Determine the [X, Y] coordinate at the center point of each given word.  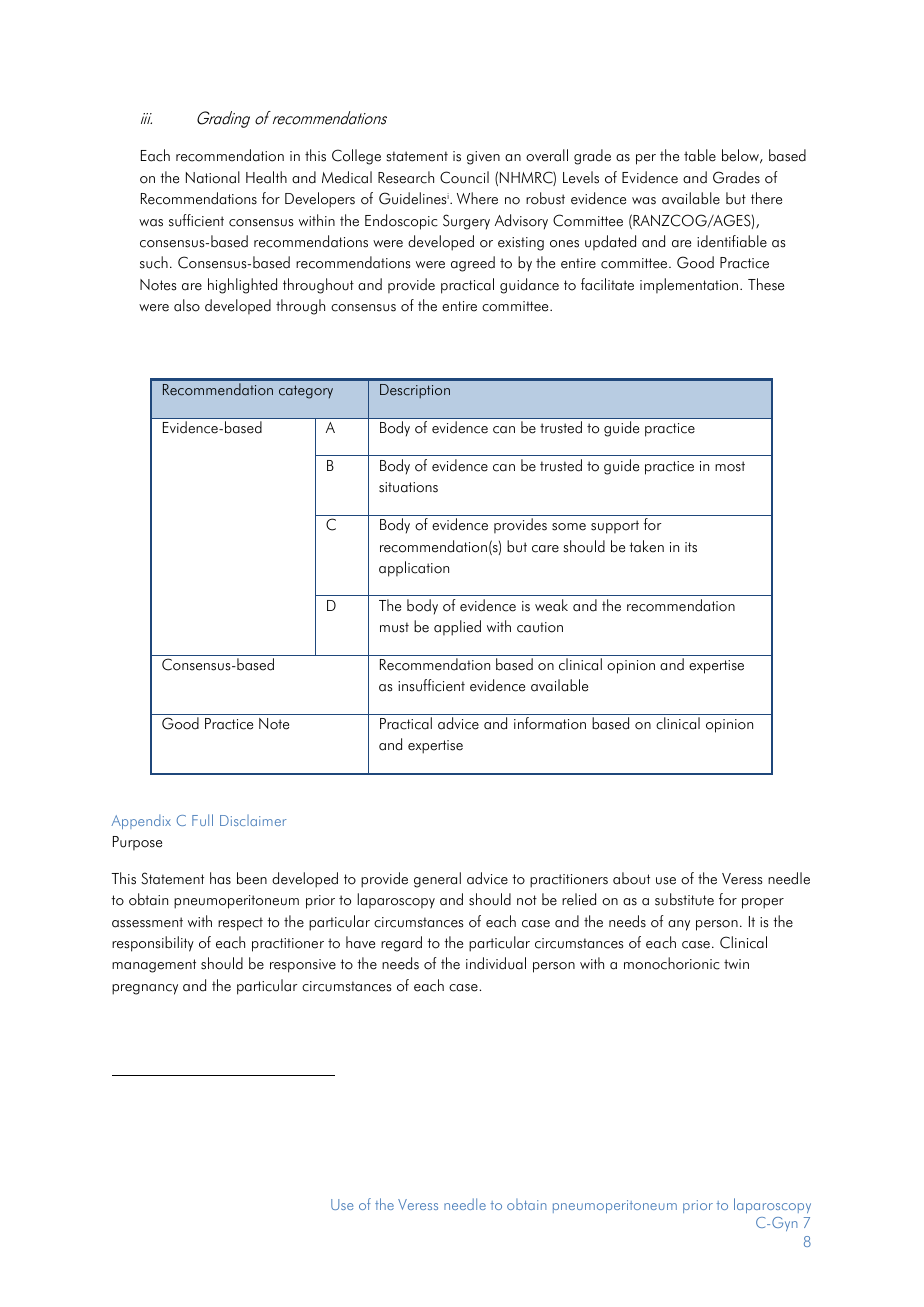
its [691, 547]
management [154, 966]
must [394, 627]
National [213, 177]
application [414, 569]
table [700, 155]
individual [496, 963]
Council [464, 177]
